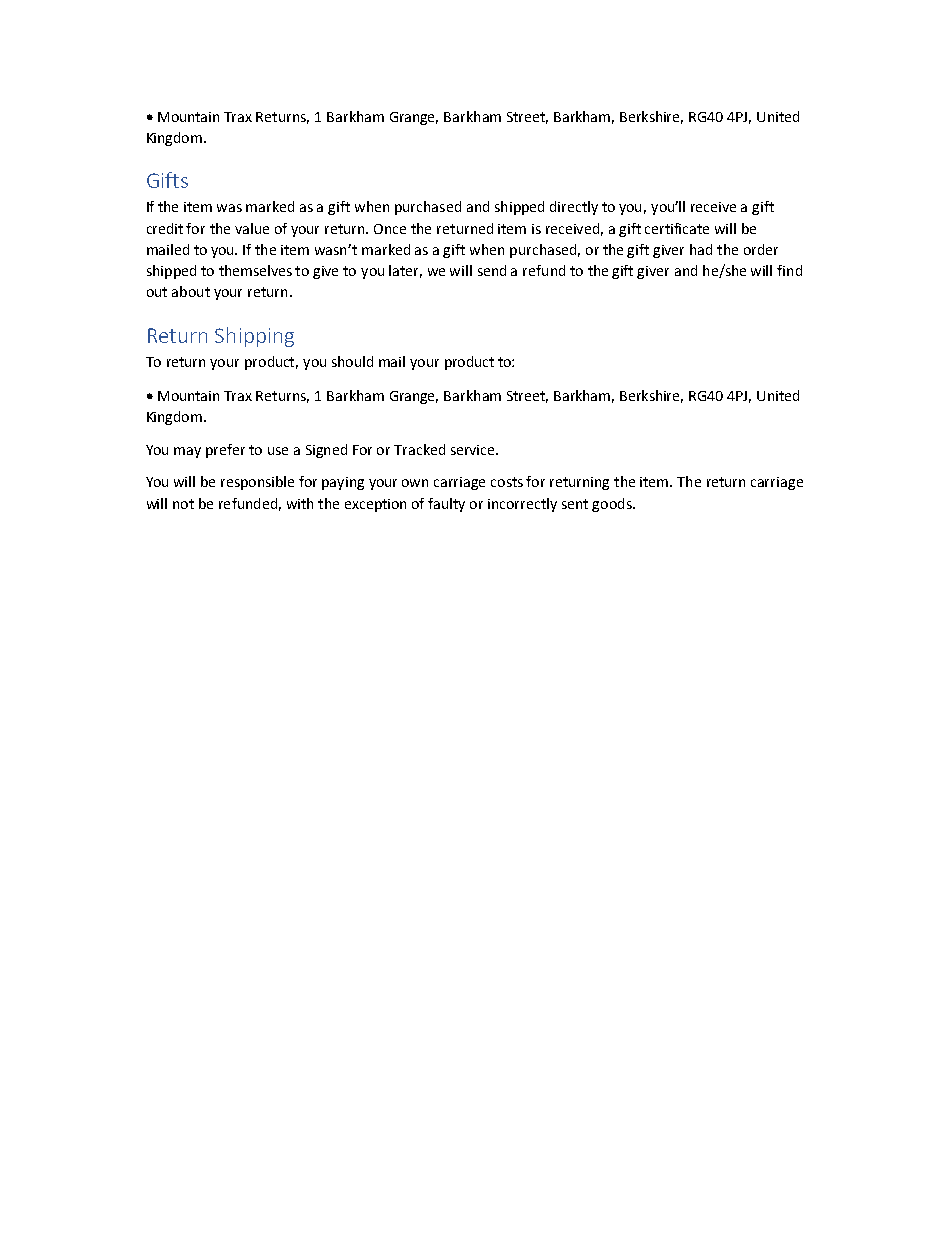 Image resolution: width=952 pixels, height=1233 pixels. I want to click on find, so click(789, 270).
